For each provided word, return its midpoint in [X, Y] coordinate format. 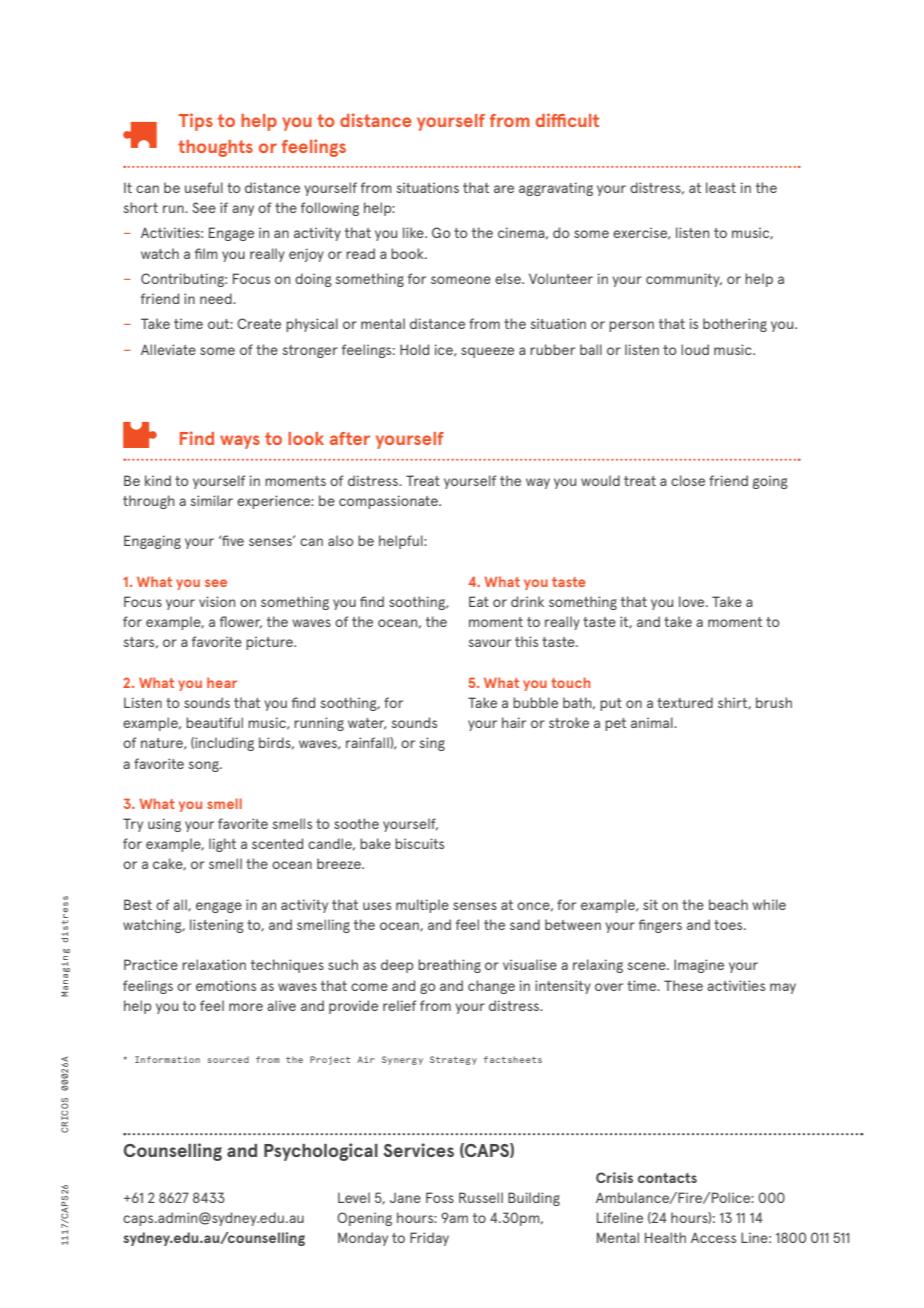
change [491, 987]
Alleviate [168, 349]
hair [514, 722]
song [204, 766]
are [504, 189]
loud [695, 349]
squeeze [487, 352]
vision [217, 601]
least [721, 187]
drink [527, 601]
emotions [226, 985]
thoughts [215, 148]
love [693, 601]
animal [653, 722]
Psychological [321, 1152]
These [683, 985]
